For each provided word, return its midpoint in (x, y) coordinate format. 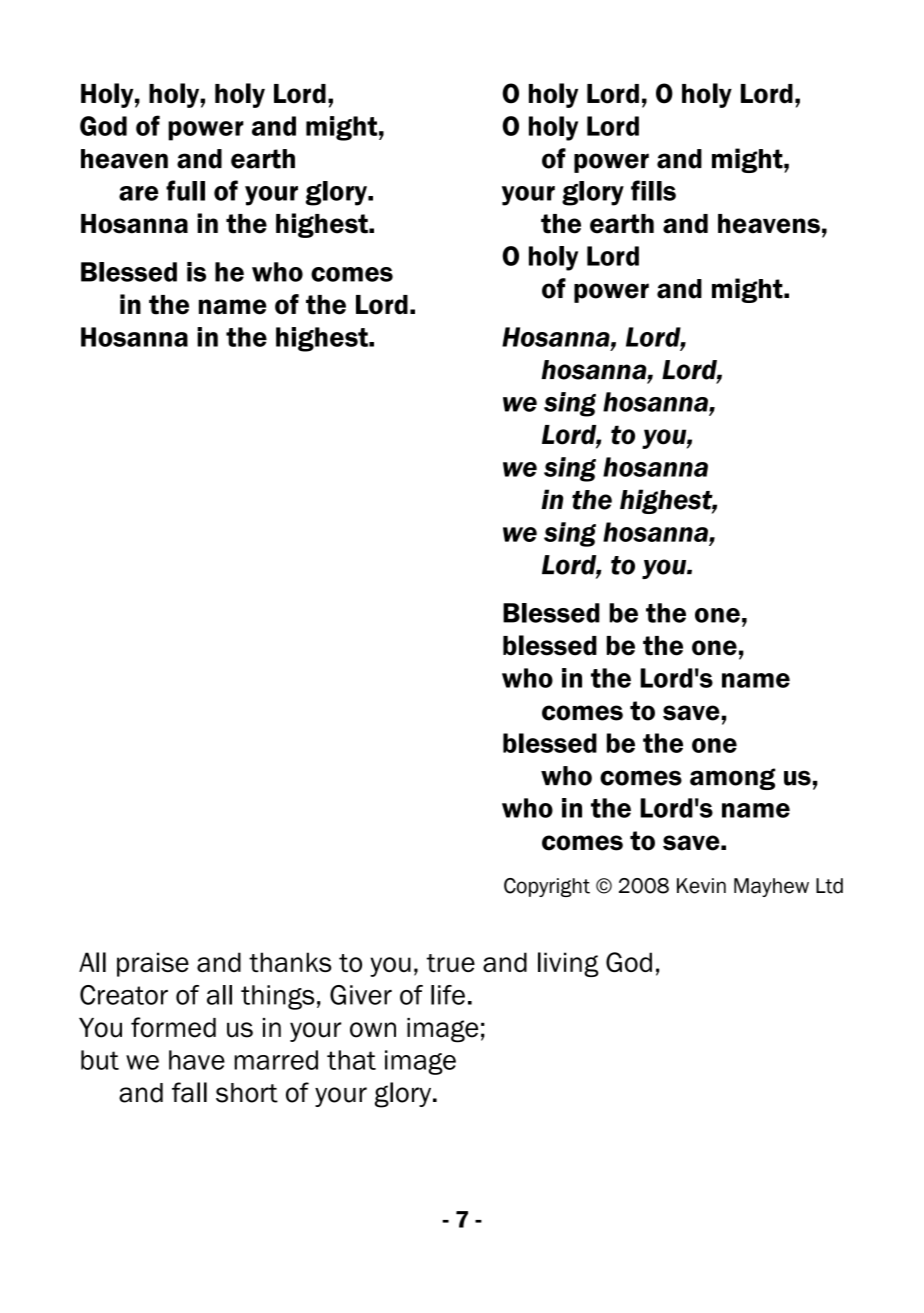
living (568, 964)
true (451, 963)
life (448, 995)
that (351, 1060)
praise (153, 964)
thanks (290, 962)
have (197, 1060)
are (138, 193)
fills (653, 190)
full (185, 190)
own (373, 1030)
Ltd (829, 886)
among (733, 779)
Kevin (701, 886)
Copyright (547, 887)
